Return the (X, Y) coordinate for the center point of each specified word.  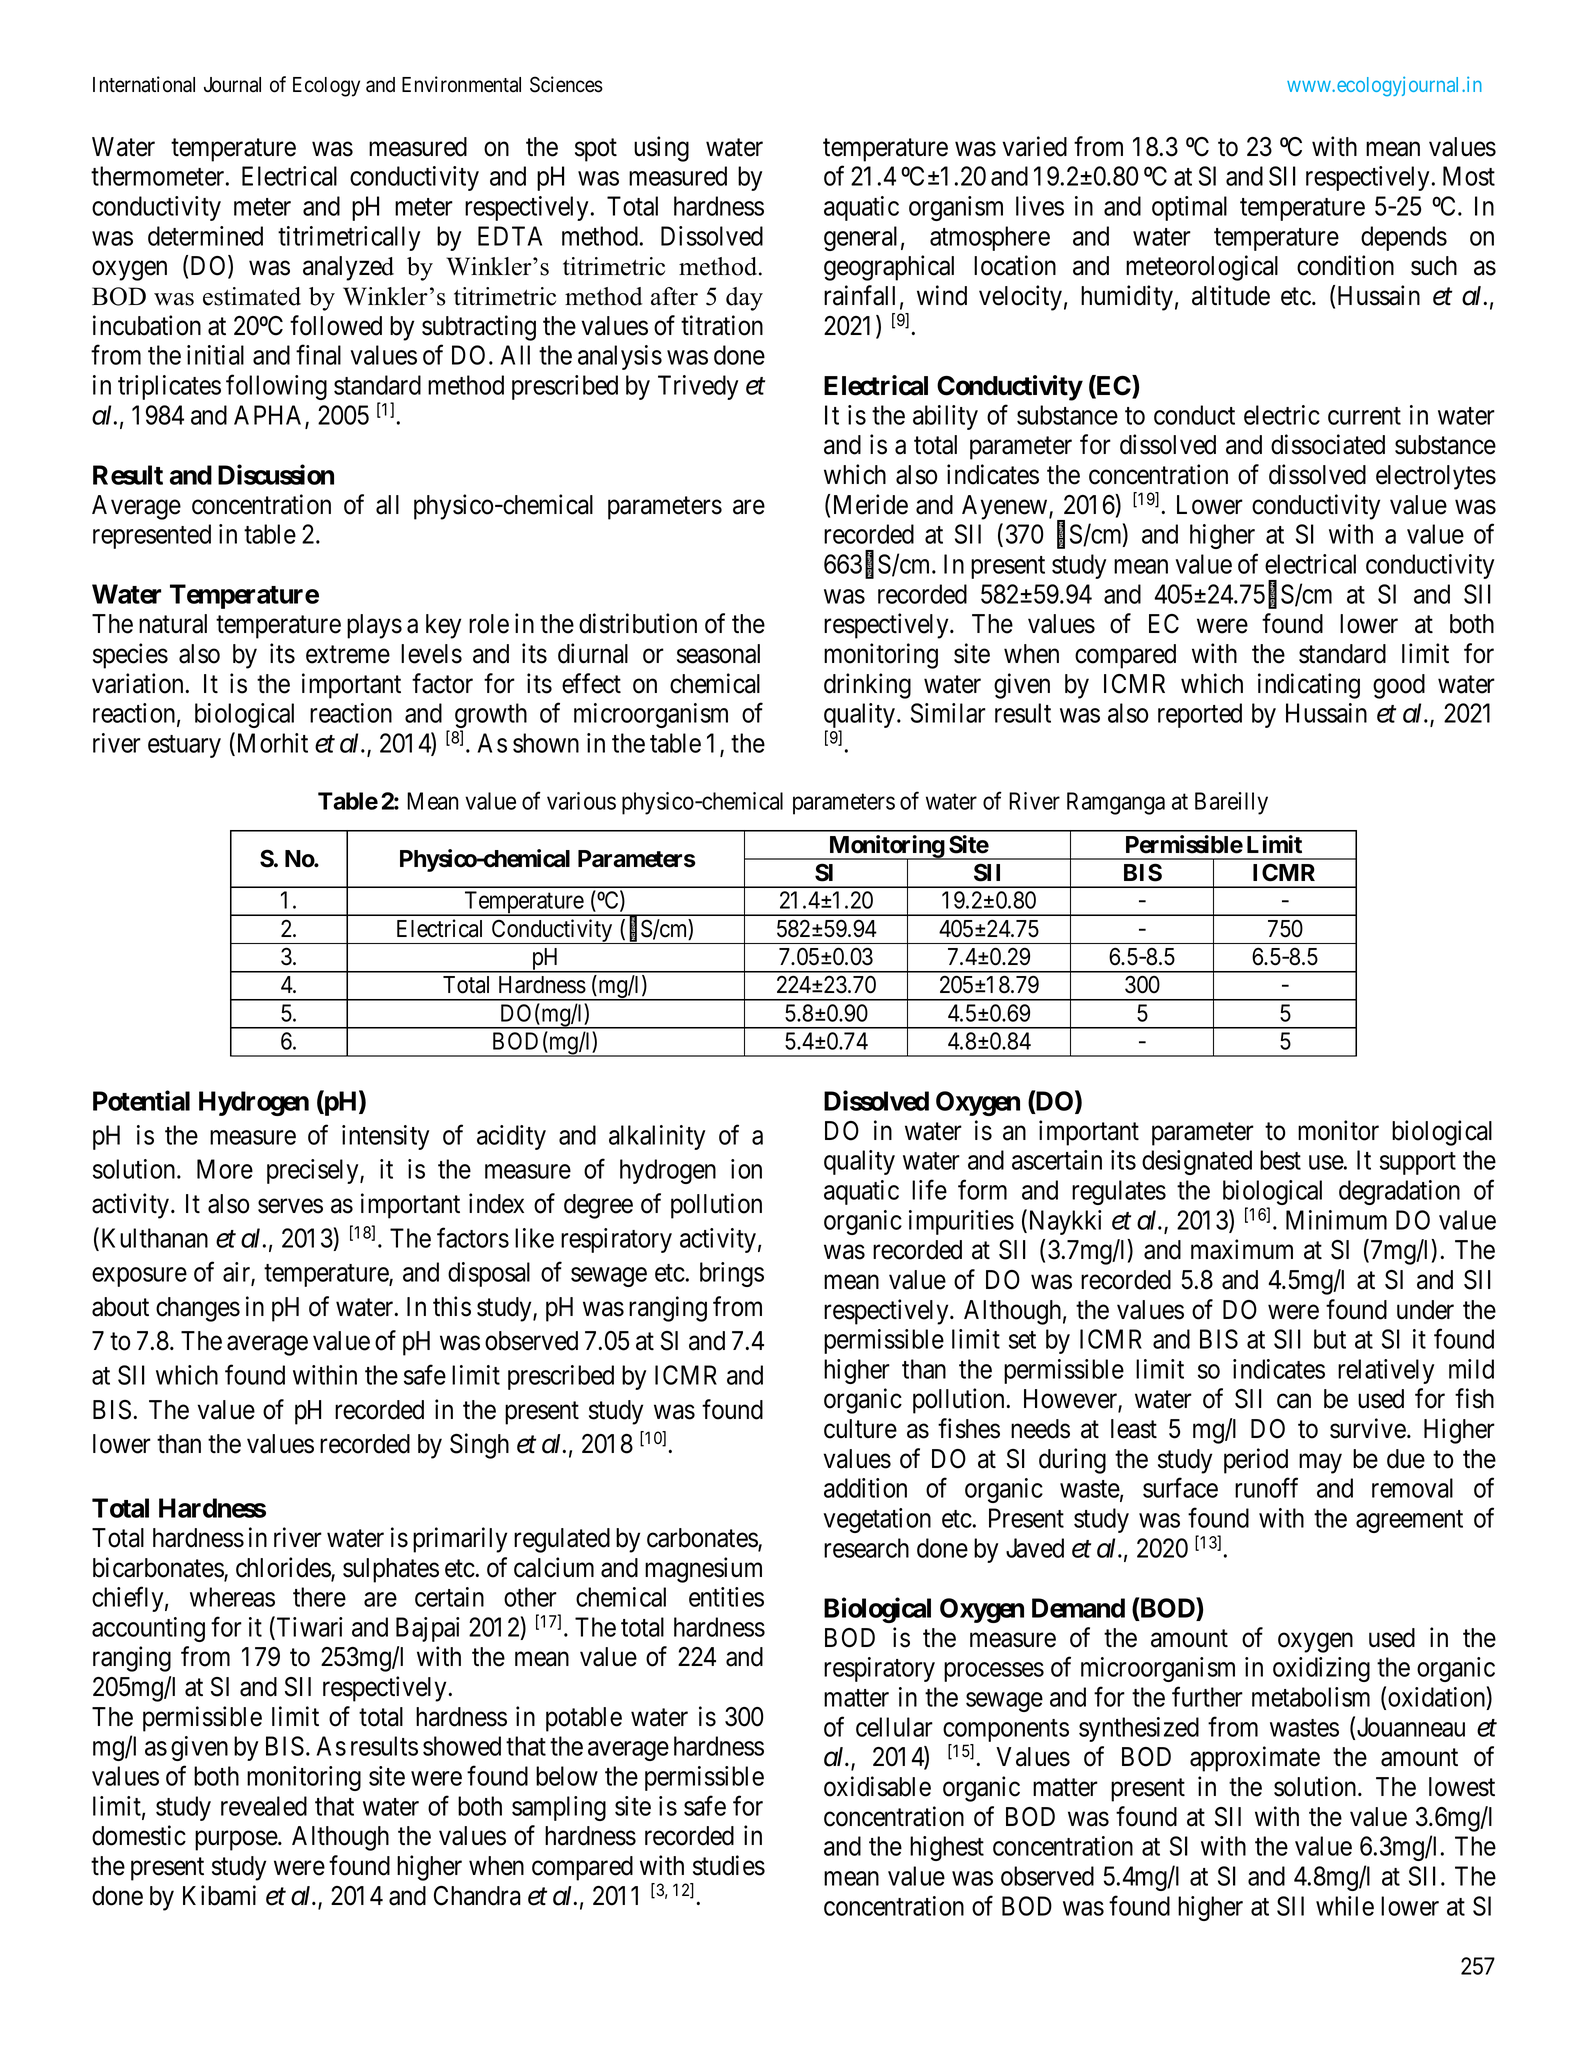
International (144, 84)
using (661, 149)
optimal (1189, 208)
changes (198, 1309)
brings (732, 1274)
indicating (1309, 686)
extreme (348, 655)
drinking (867, 686)
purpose (236, 1841)
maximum (1242, 1249)
